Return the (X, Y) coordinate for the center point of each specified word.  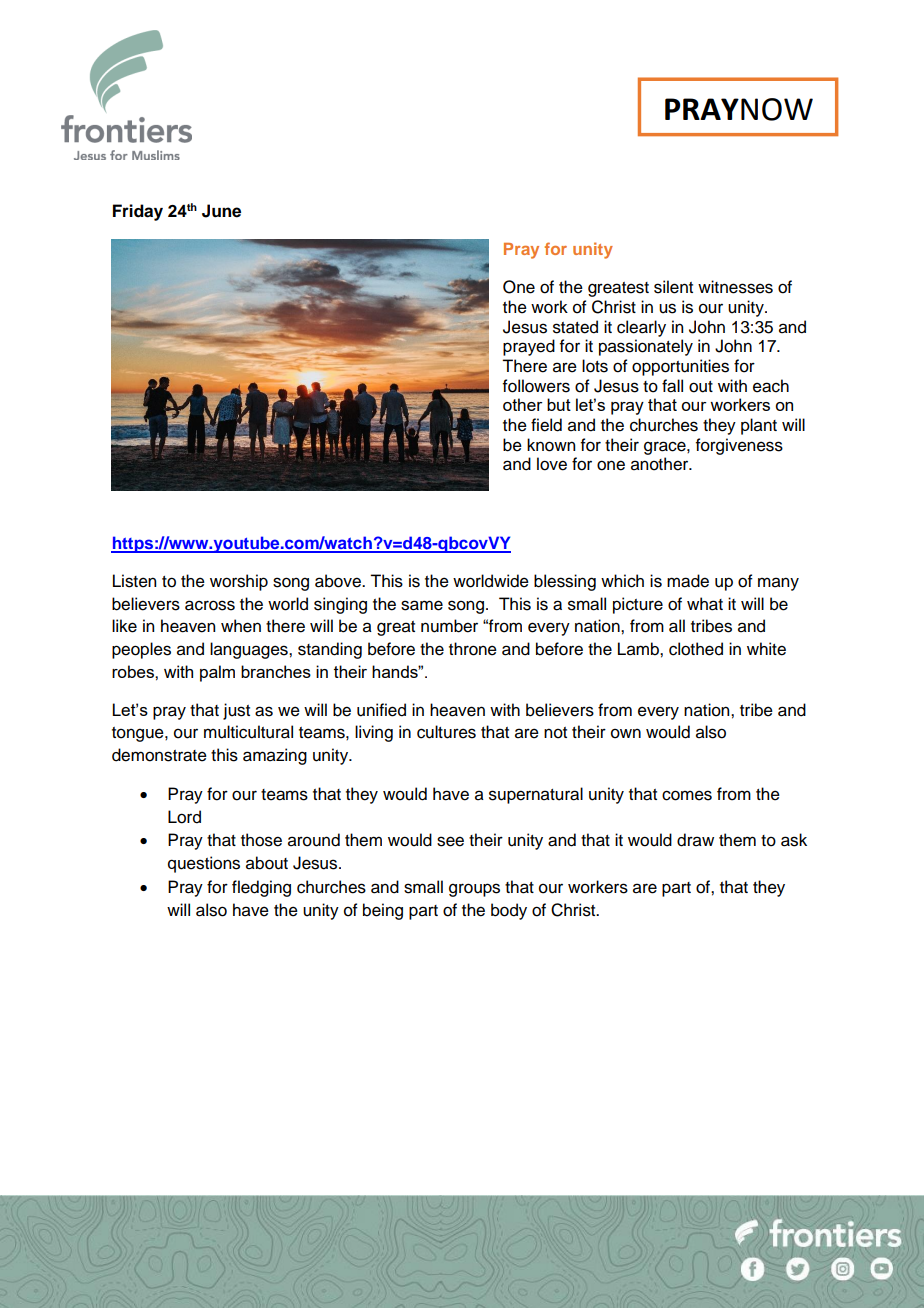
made (688, 581)
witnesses (735, 287)
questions (204, 864)
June (221, 211)
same (422, 605)
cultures (446, 732)
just (236, 711)
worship (239, 582)
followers (536, 386)
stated (575, 327)
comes (687, 795)
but (559, 404)
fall (672, 386)
